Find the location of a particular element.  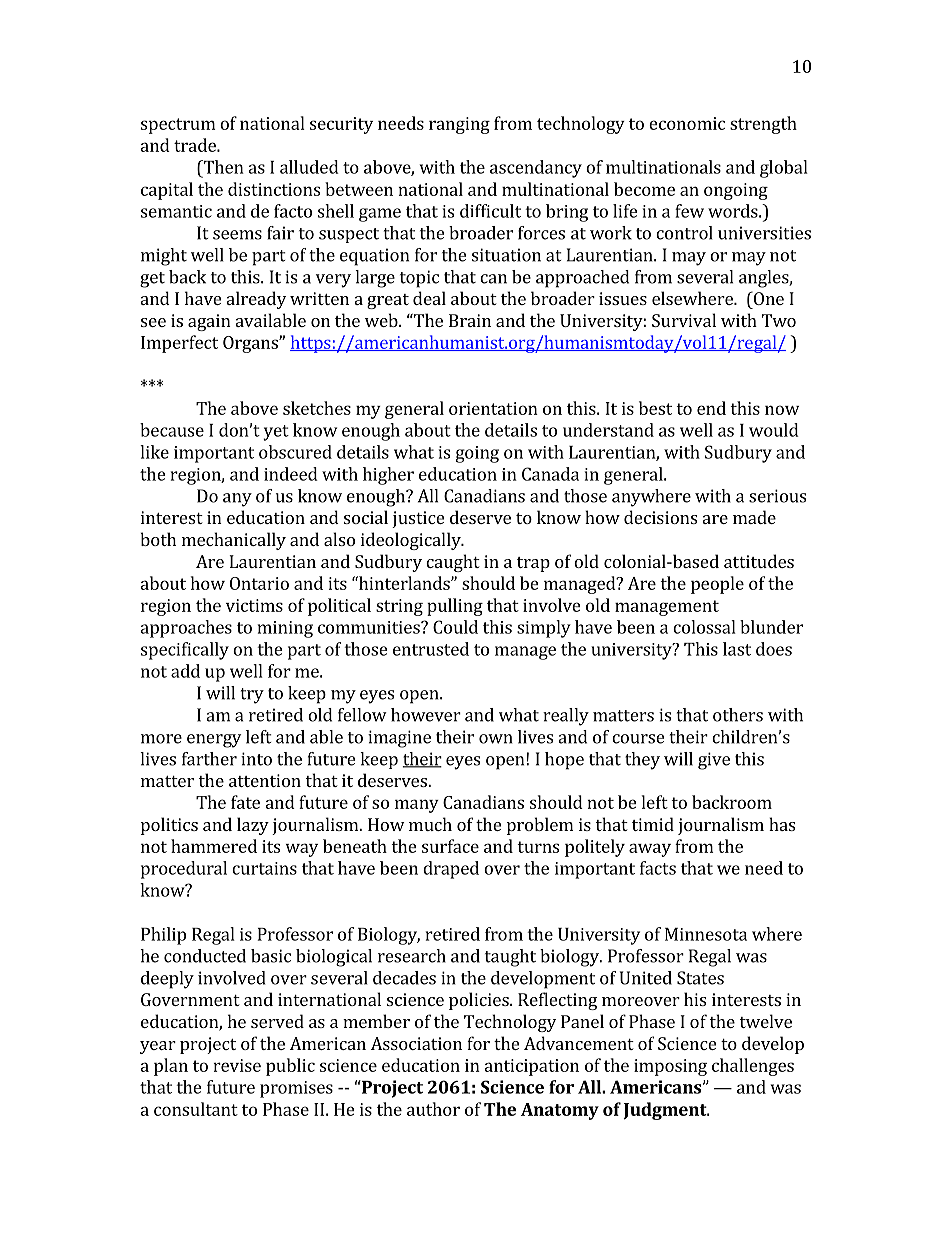

however is located at coordinates (426, 715).
